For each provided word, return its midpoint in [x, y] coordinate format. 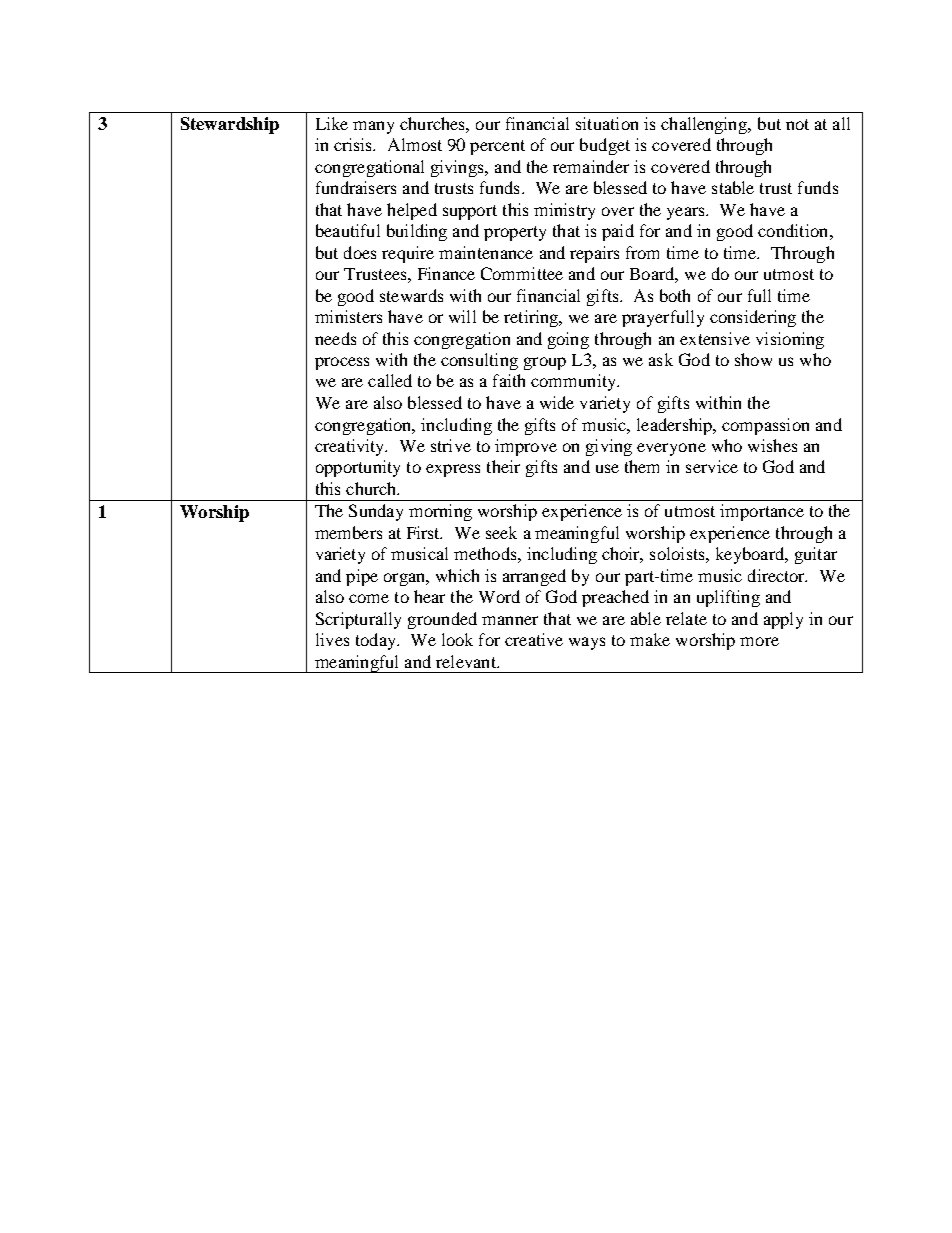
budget [605, 146]
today [377, 641]
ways [587, 643]
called [390, 380]
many [373, 127]
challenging [705, 125]
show [753, 359]
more [759, 641]
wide [557, 402]
